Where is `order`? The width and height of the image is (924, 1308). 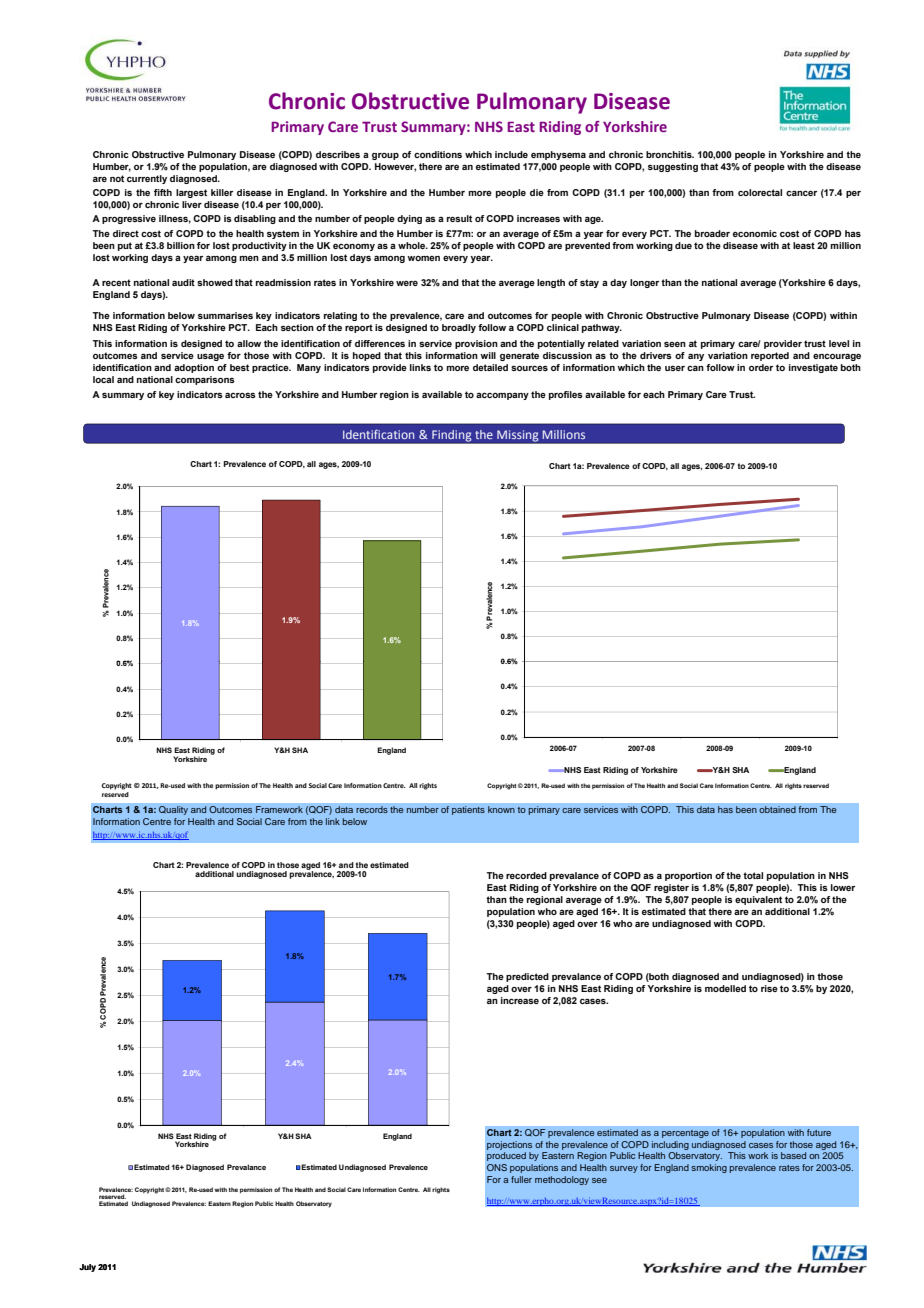
order is located at coordinates (761, 367).
